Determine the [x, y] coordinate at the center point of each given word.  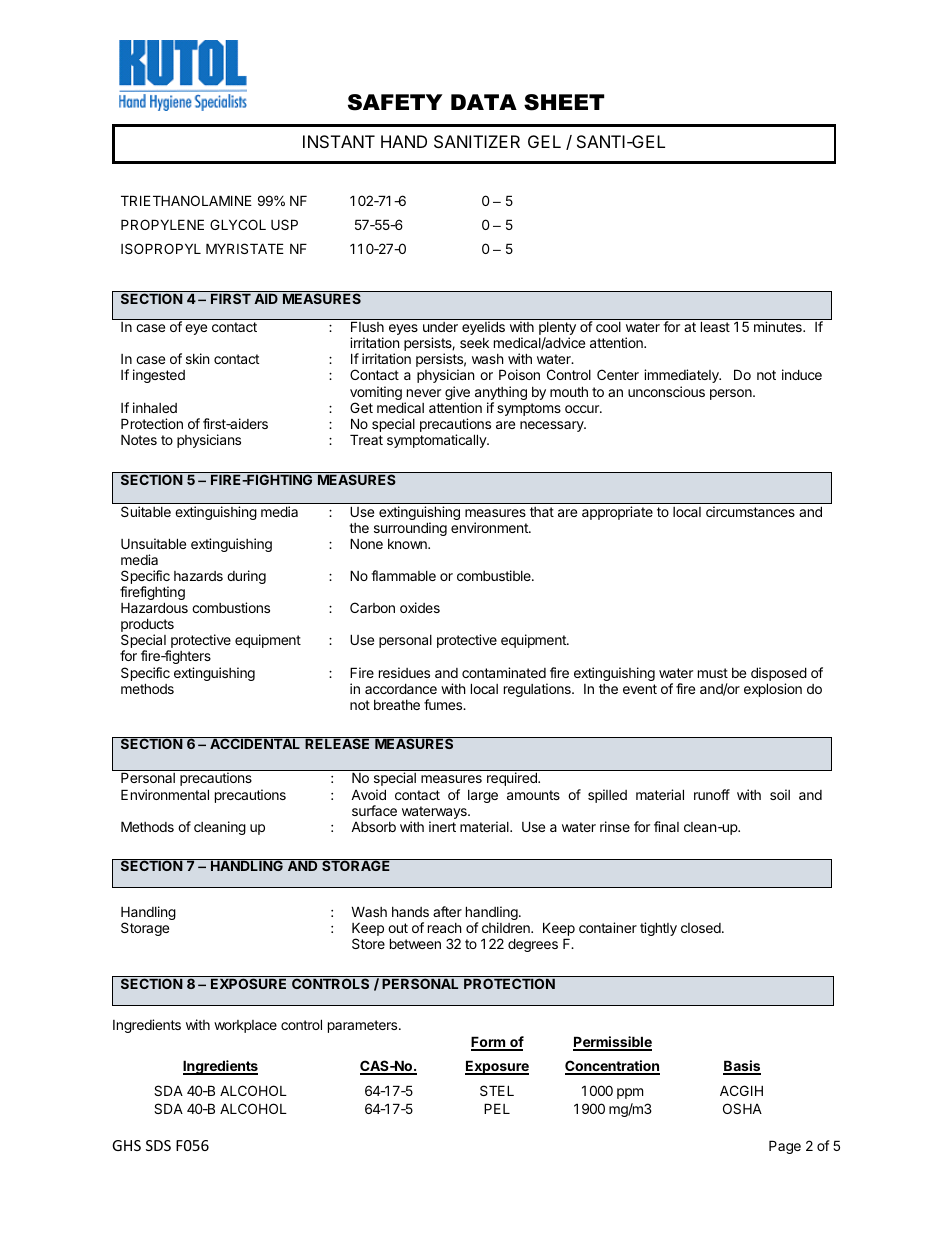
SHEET [564, 102]
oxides [420, 607]
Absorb [373, 827]
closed [702, 928]
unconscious [666, 391]
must [713, 673]
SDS [158, 1145]
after [447, 911]
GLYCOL [238, 224]
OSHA [742, 1108]
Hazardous [154, 607]
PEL [497, 1108]
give [457, 394]
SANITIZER [477, 141]
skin [197, 358]
